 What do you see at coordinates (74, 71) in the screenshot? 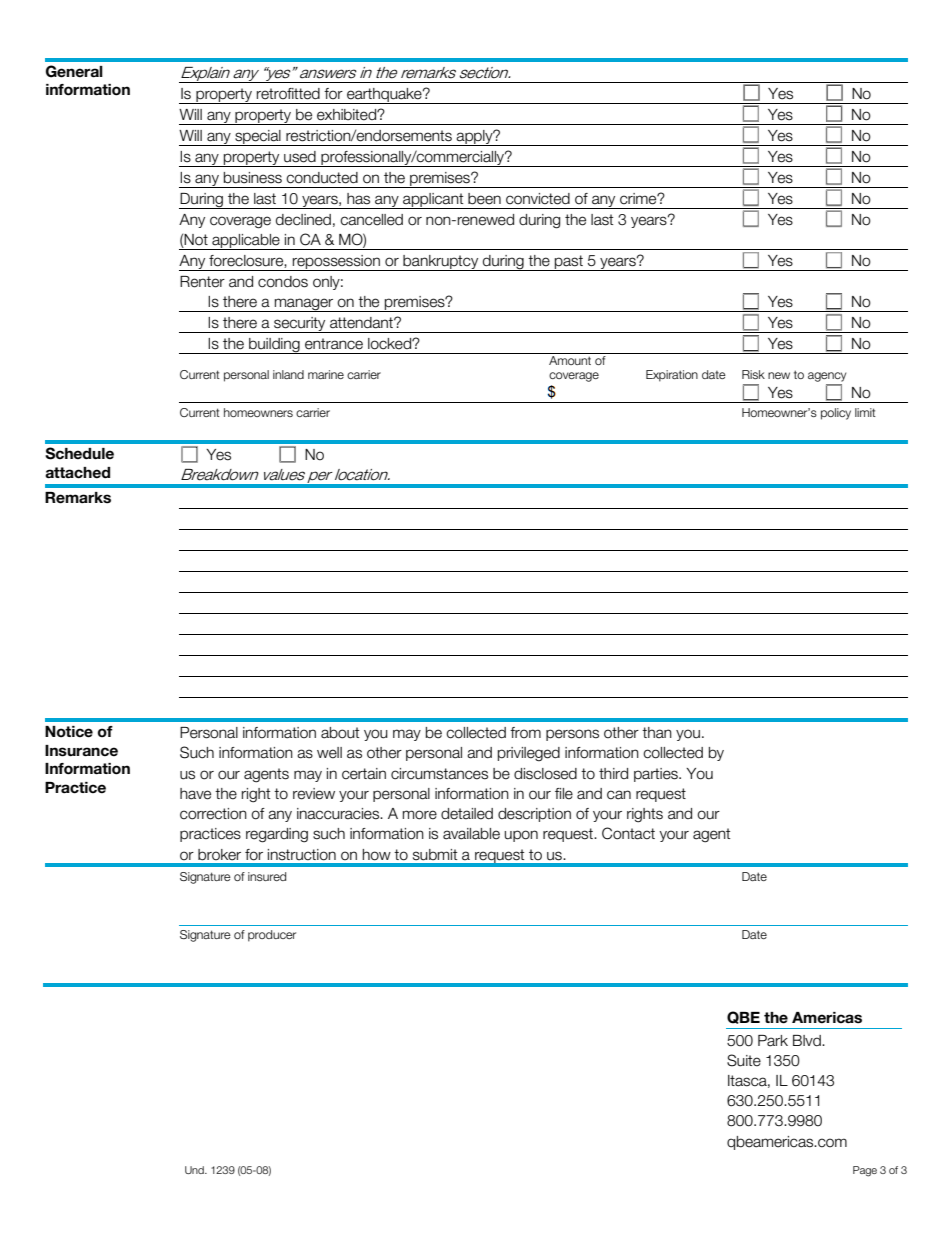
I see `General` at bounding box center [74, 71].
